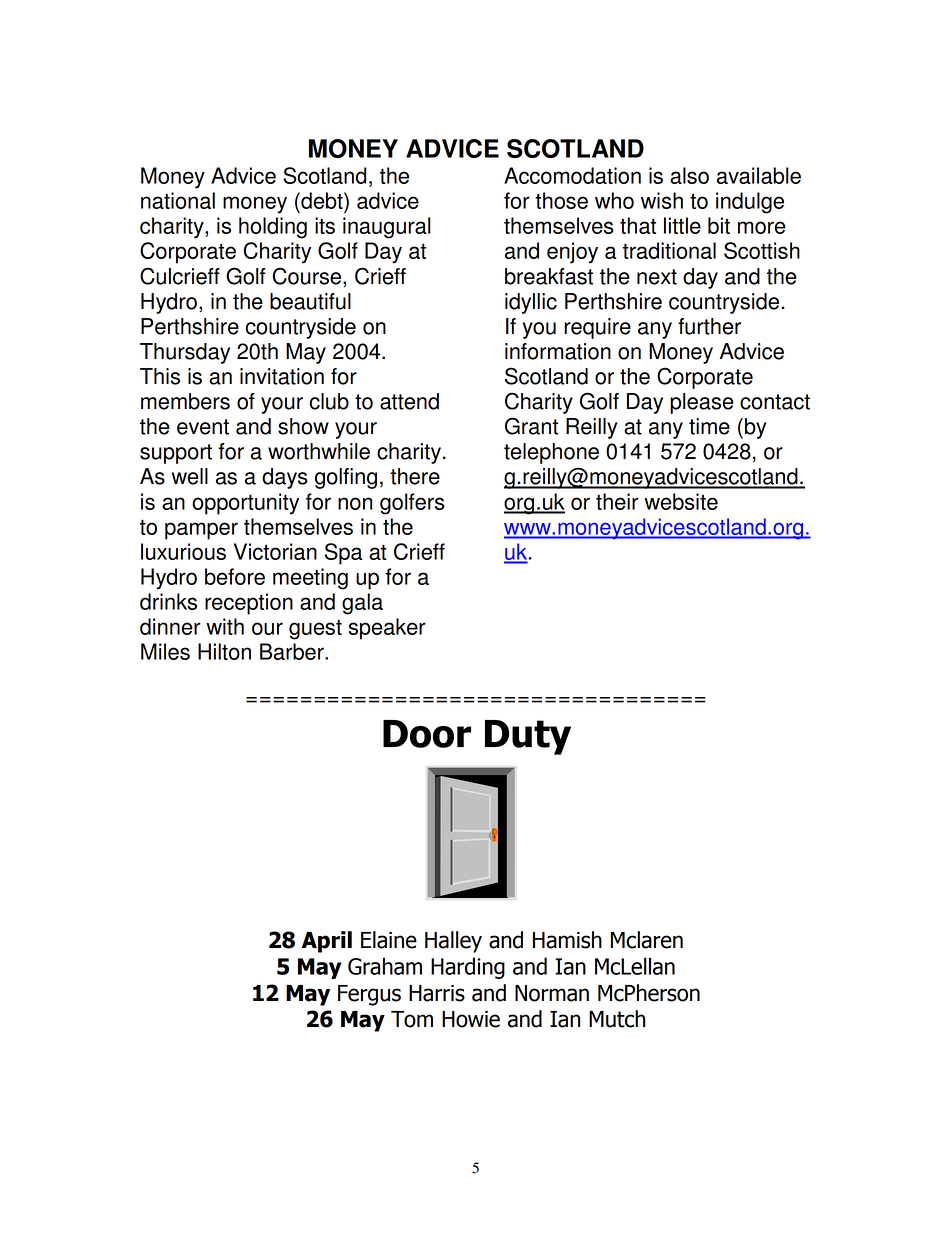 The width and height of the document is (952, 1233). Describe the element at coordinates (387, 629) in the document. I see `speaker` at that location.
